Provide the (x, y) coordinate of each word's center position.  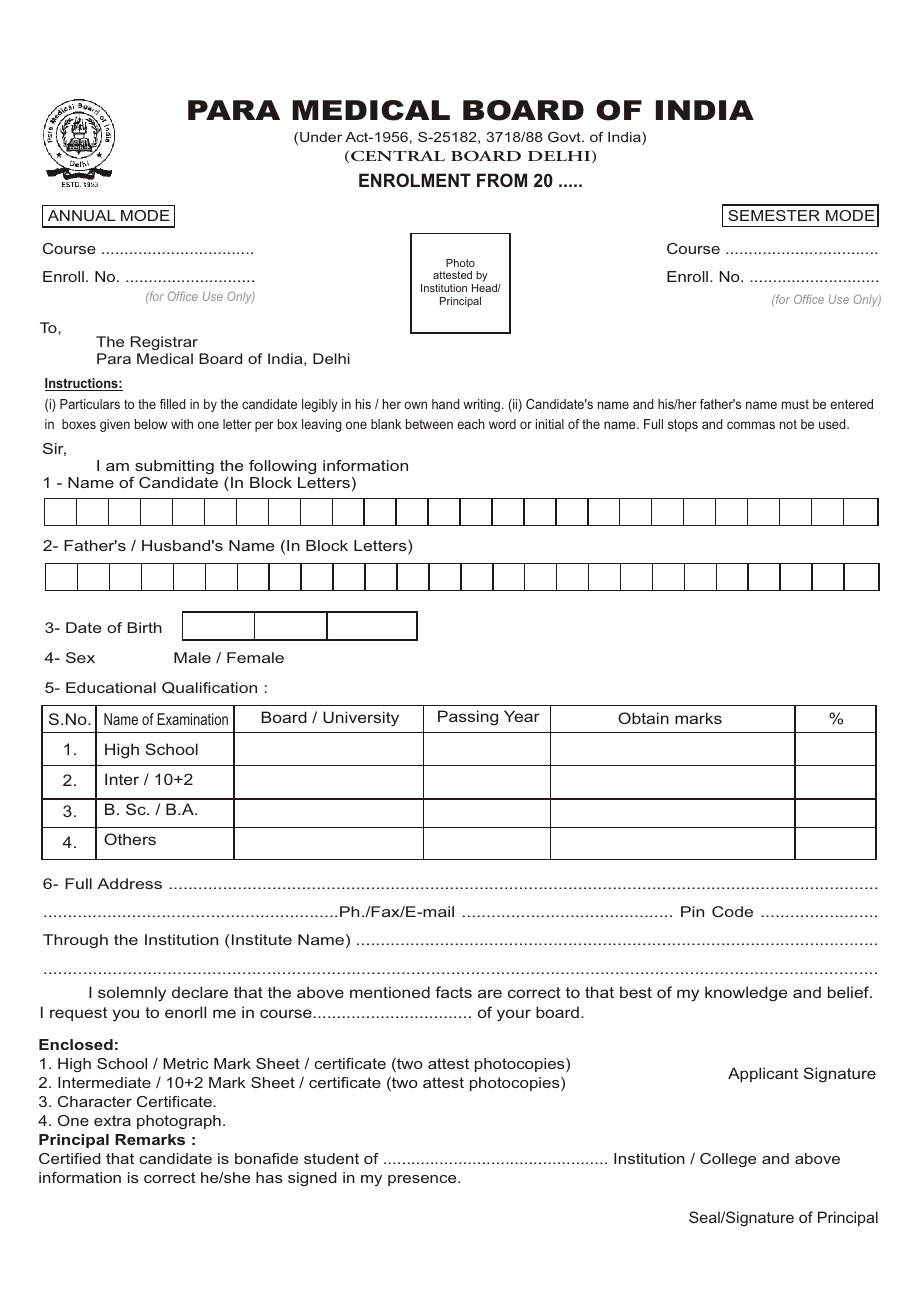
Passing (468, 718)
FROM (502, 180)
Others (130, 839)
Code (732, 911)
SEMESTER (774, 215)
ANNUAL (82, 215)
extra (112, 1120)
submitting (174, 467)
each (471, 424)
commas (751, 425)
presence (423, 1180)
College (728, 1160)
